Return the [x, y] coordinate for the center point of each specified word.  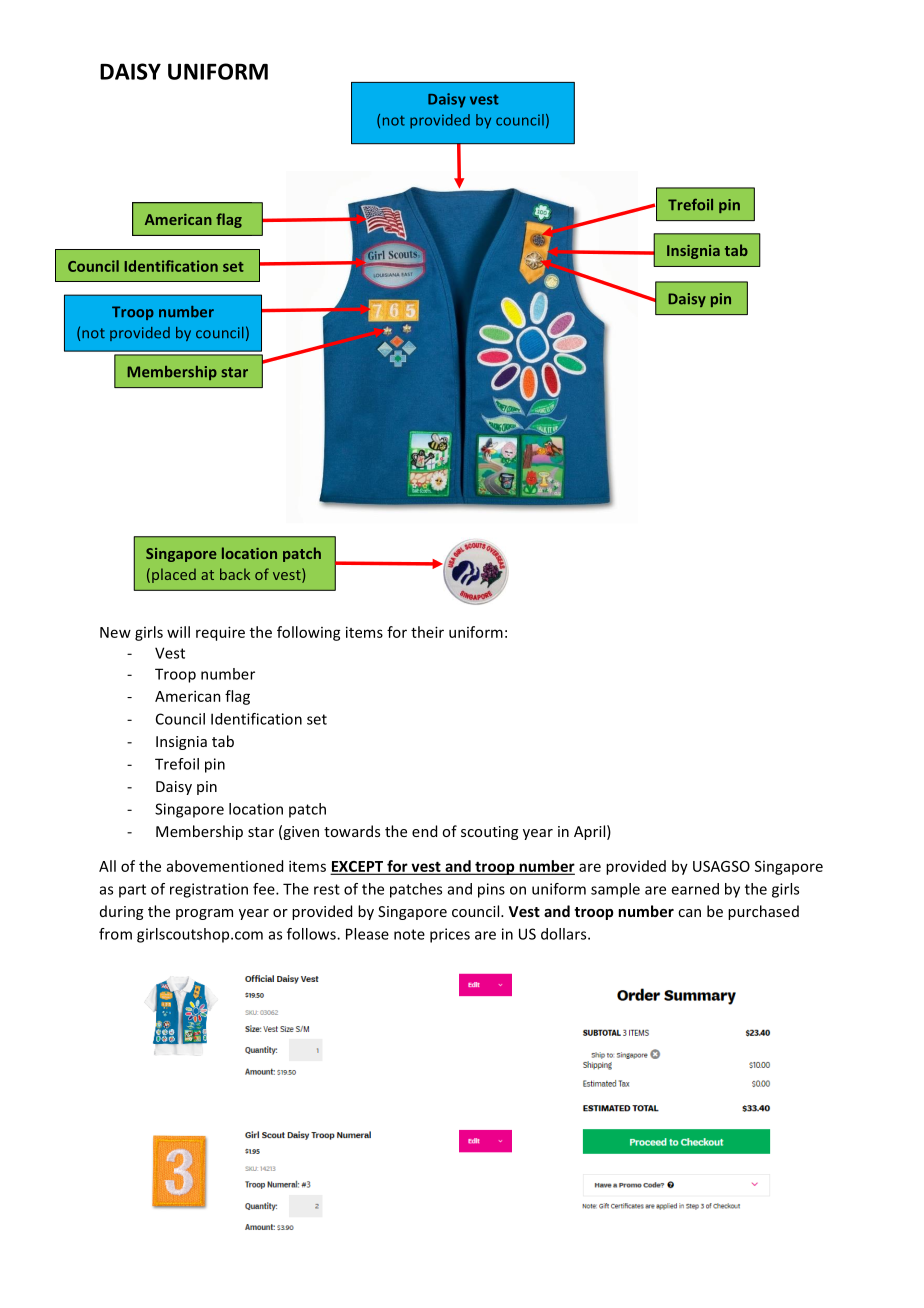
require [220, 633]
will [178, 632]
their [427, 632]
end [424, 831]
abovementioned [225, 866]
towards [352, 831]
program [204, 914]
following [309, 633]
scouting [489, 833]
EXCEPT [358, 867]
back [235, 574]
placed [174, 575]
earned [695, 889]
